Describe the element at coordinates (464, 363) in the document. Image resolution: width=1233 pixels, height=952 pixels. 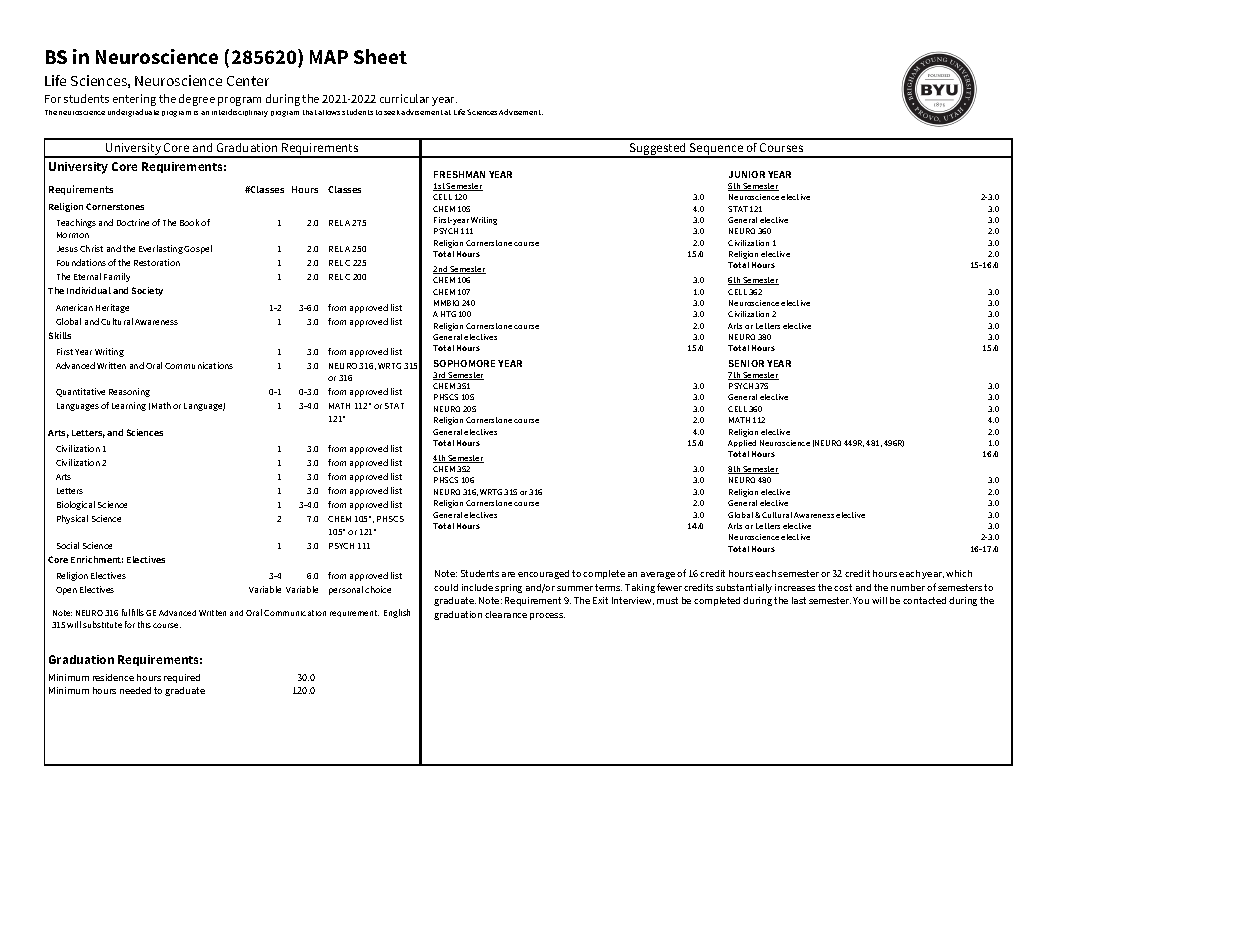
I see `SOPHOMORE` at that location.
